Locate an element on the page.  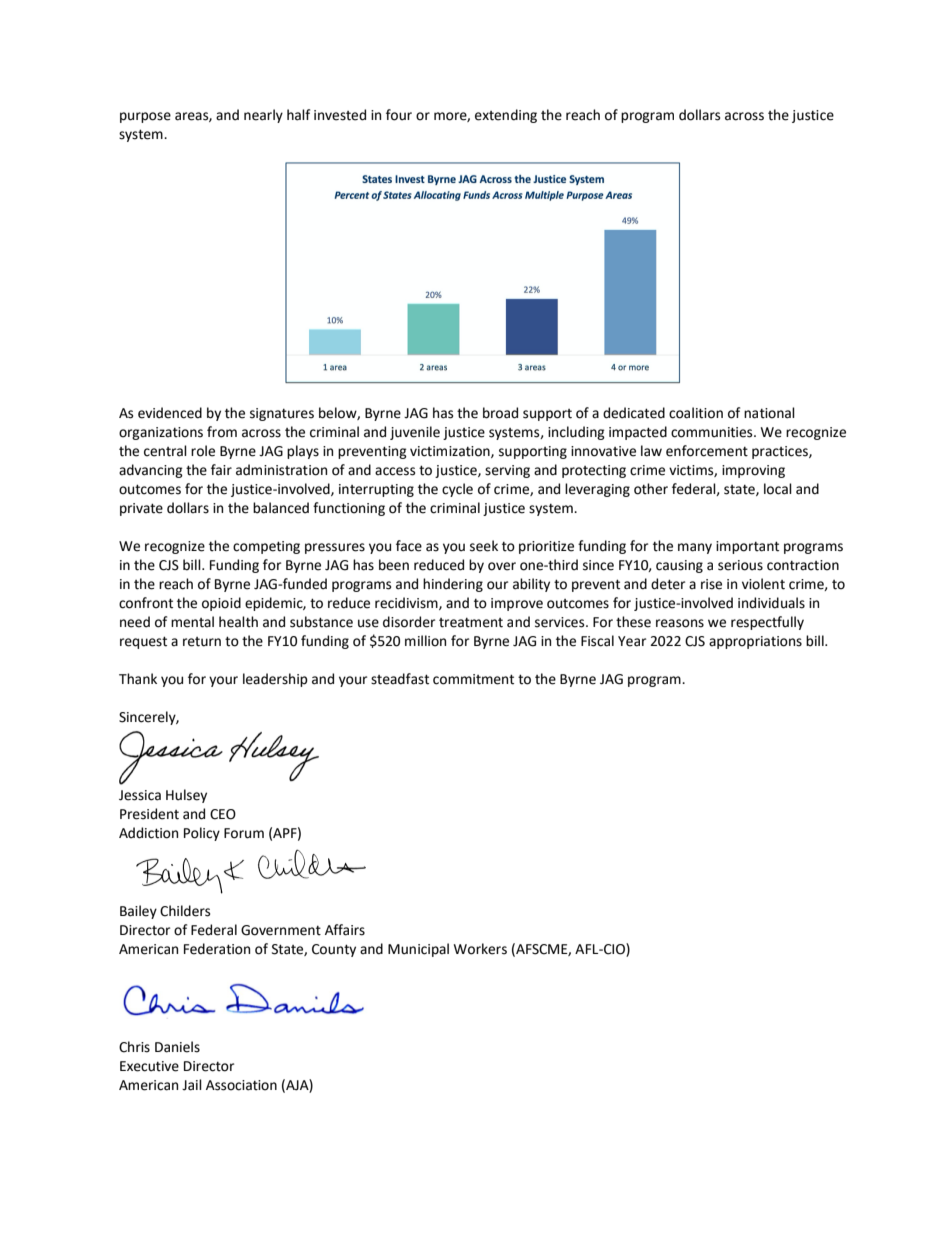
commitment is located at coordinates (473, 679).
